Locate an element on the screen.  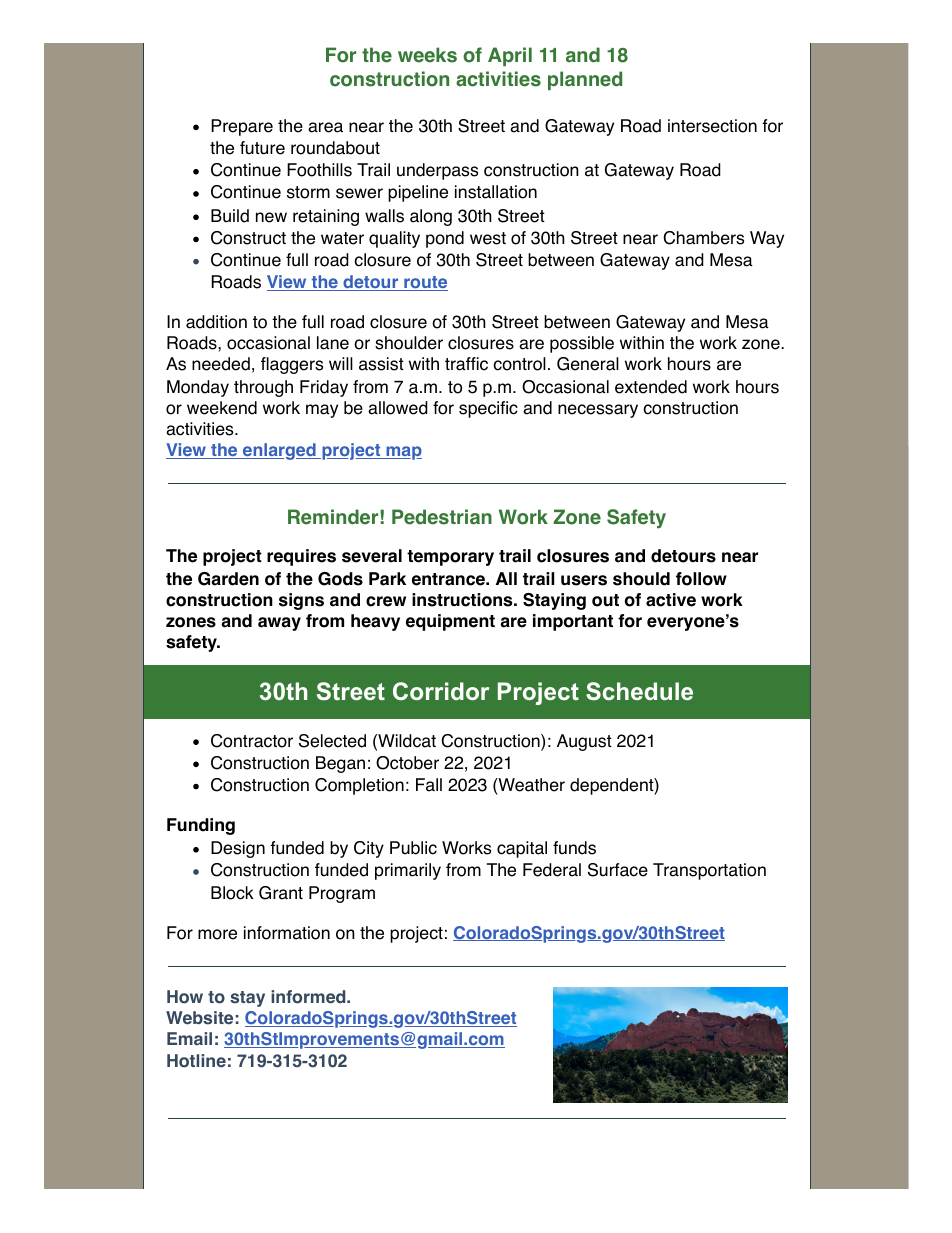
active is located at coordinates (671, 600).
